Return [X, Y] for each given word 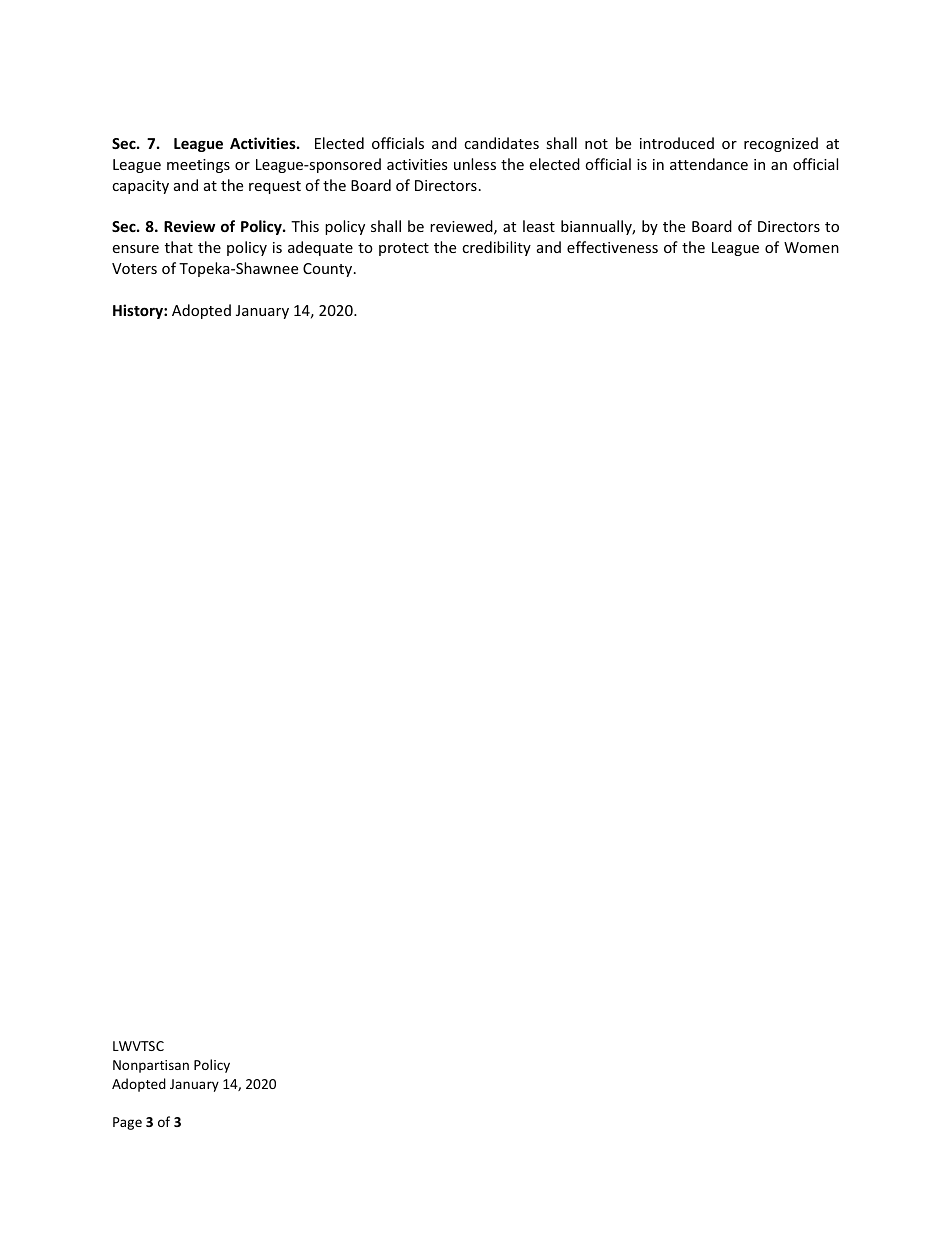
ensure [136, 249]
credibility [496, 248]
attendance [709, 164]
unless [475, 164]
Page [127, 1123]
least [539, 226]
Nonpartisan [151, 1066]
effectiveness [612, 247]
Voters [134, 268]
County [329, 270]
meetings [198, 166]
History [139, 311]
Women [811, 247]
